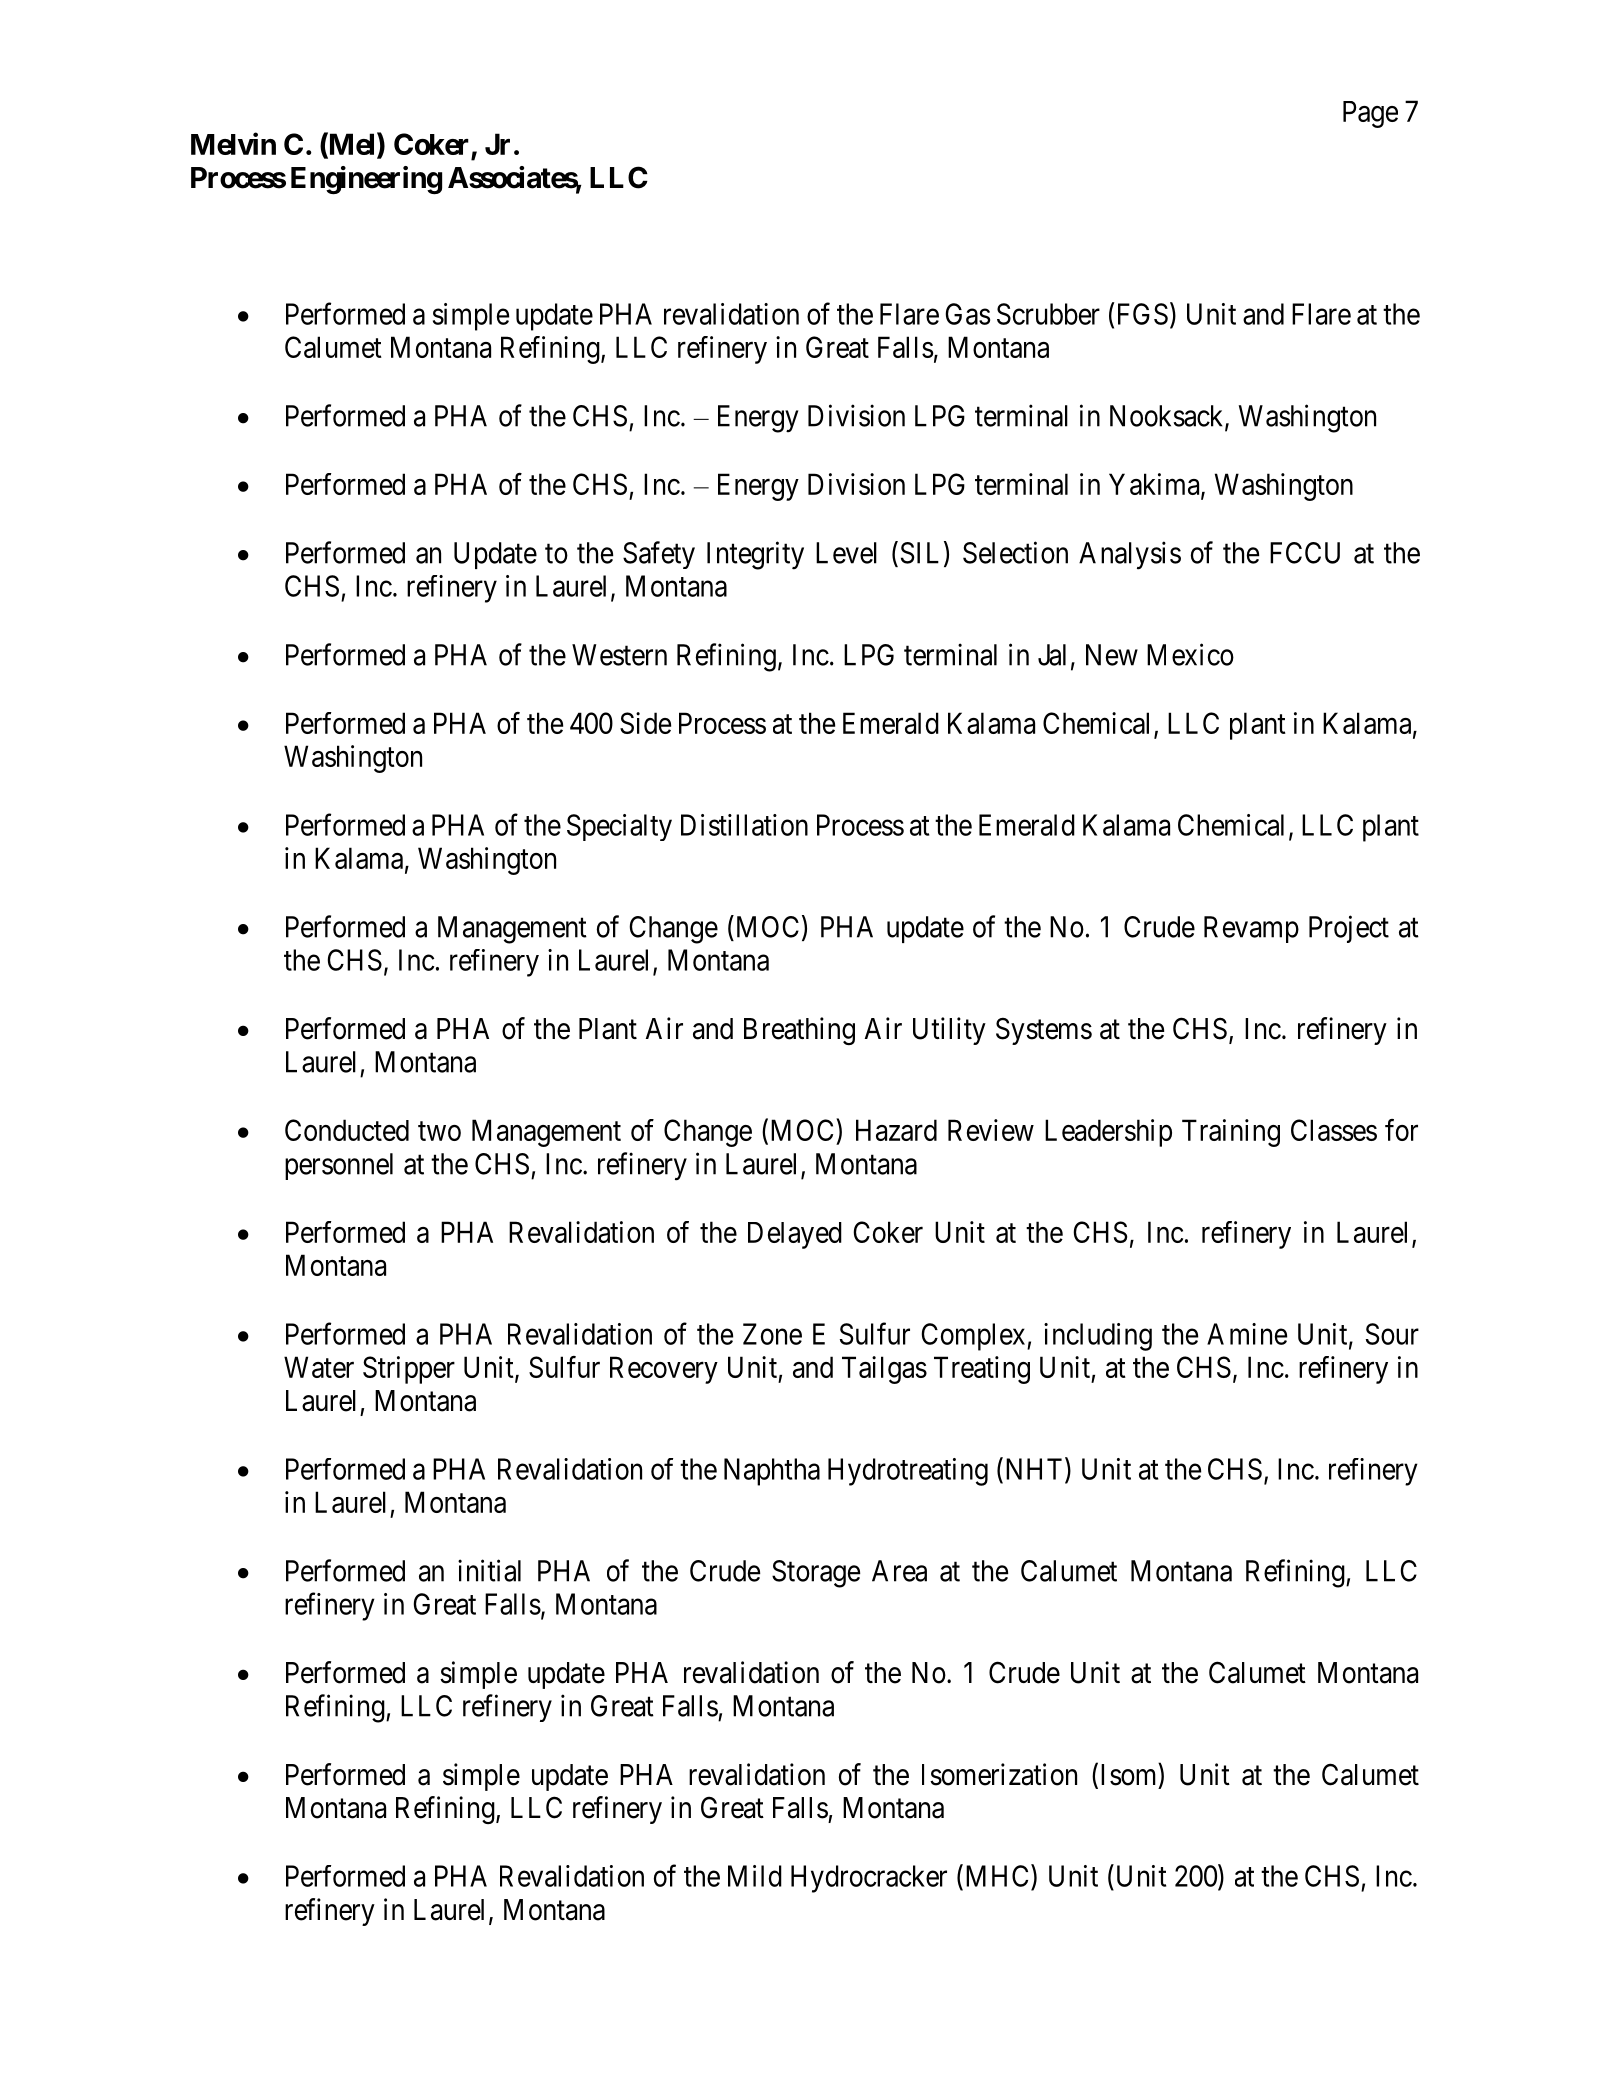  Describe the element at coordinates (233, 143) in the screenshot. I see `Melvin` at that location.
